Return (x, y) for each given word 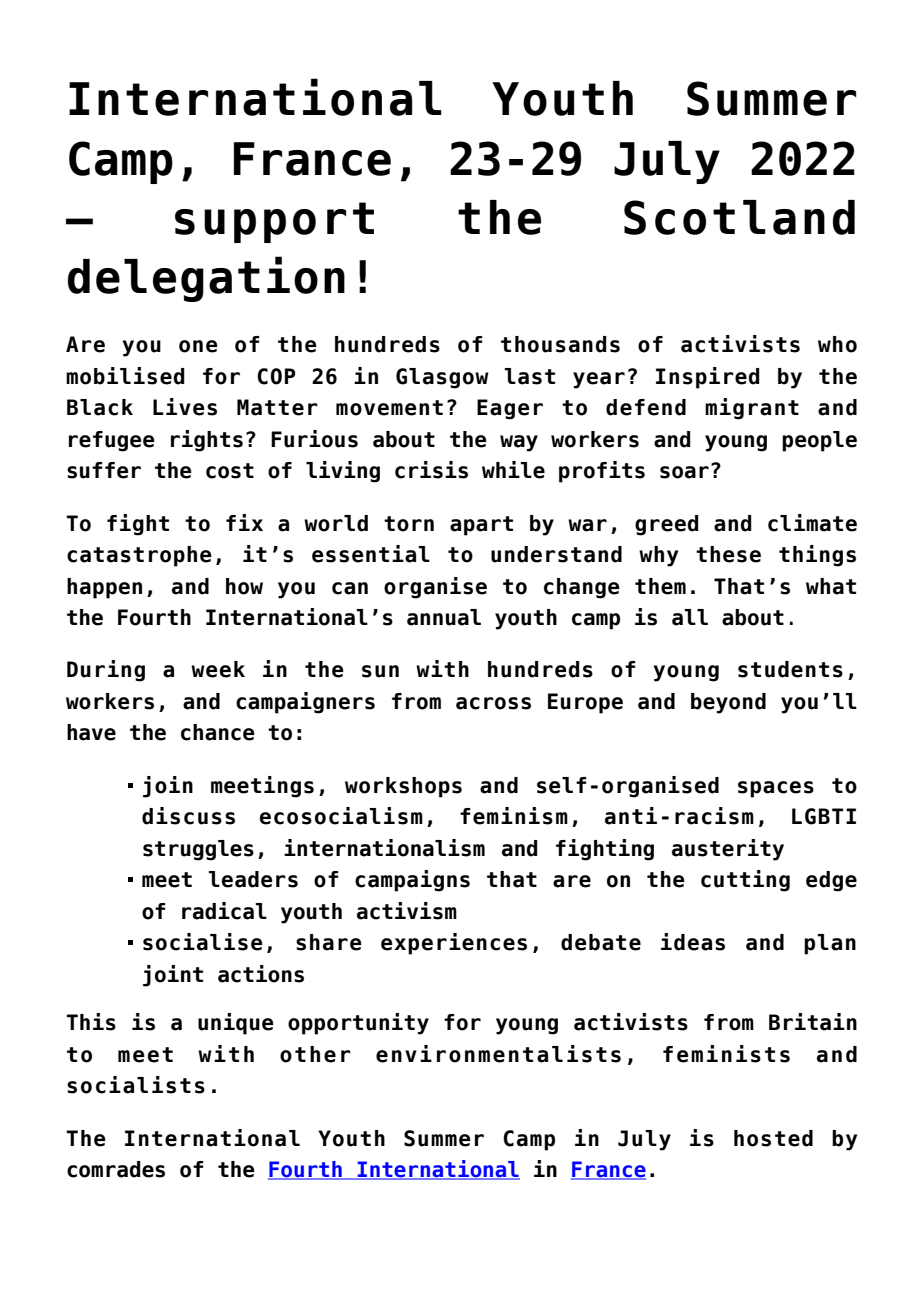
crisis (431, 470)
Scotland (739, 217)
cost (230, 471)
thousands (560, 344)
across (493, 703)
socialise (203, 942)
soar (684, 472)
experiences (454, 944)
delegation (206, 279)
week (218, 669)
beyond (728, 703)
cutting (745, 881)
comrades (116, 1169)
